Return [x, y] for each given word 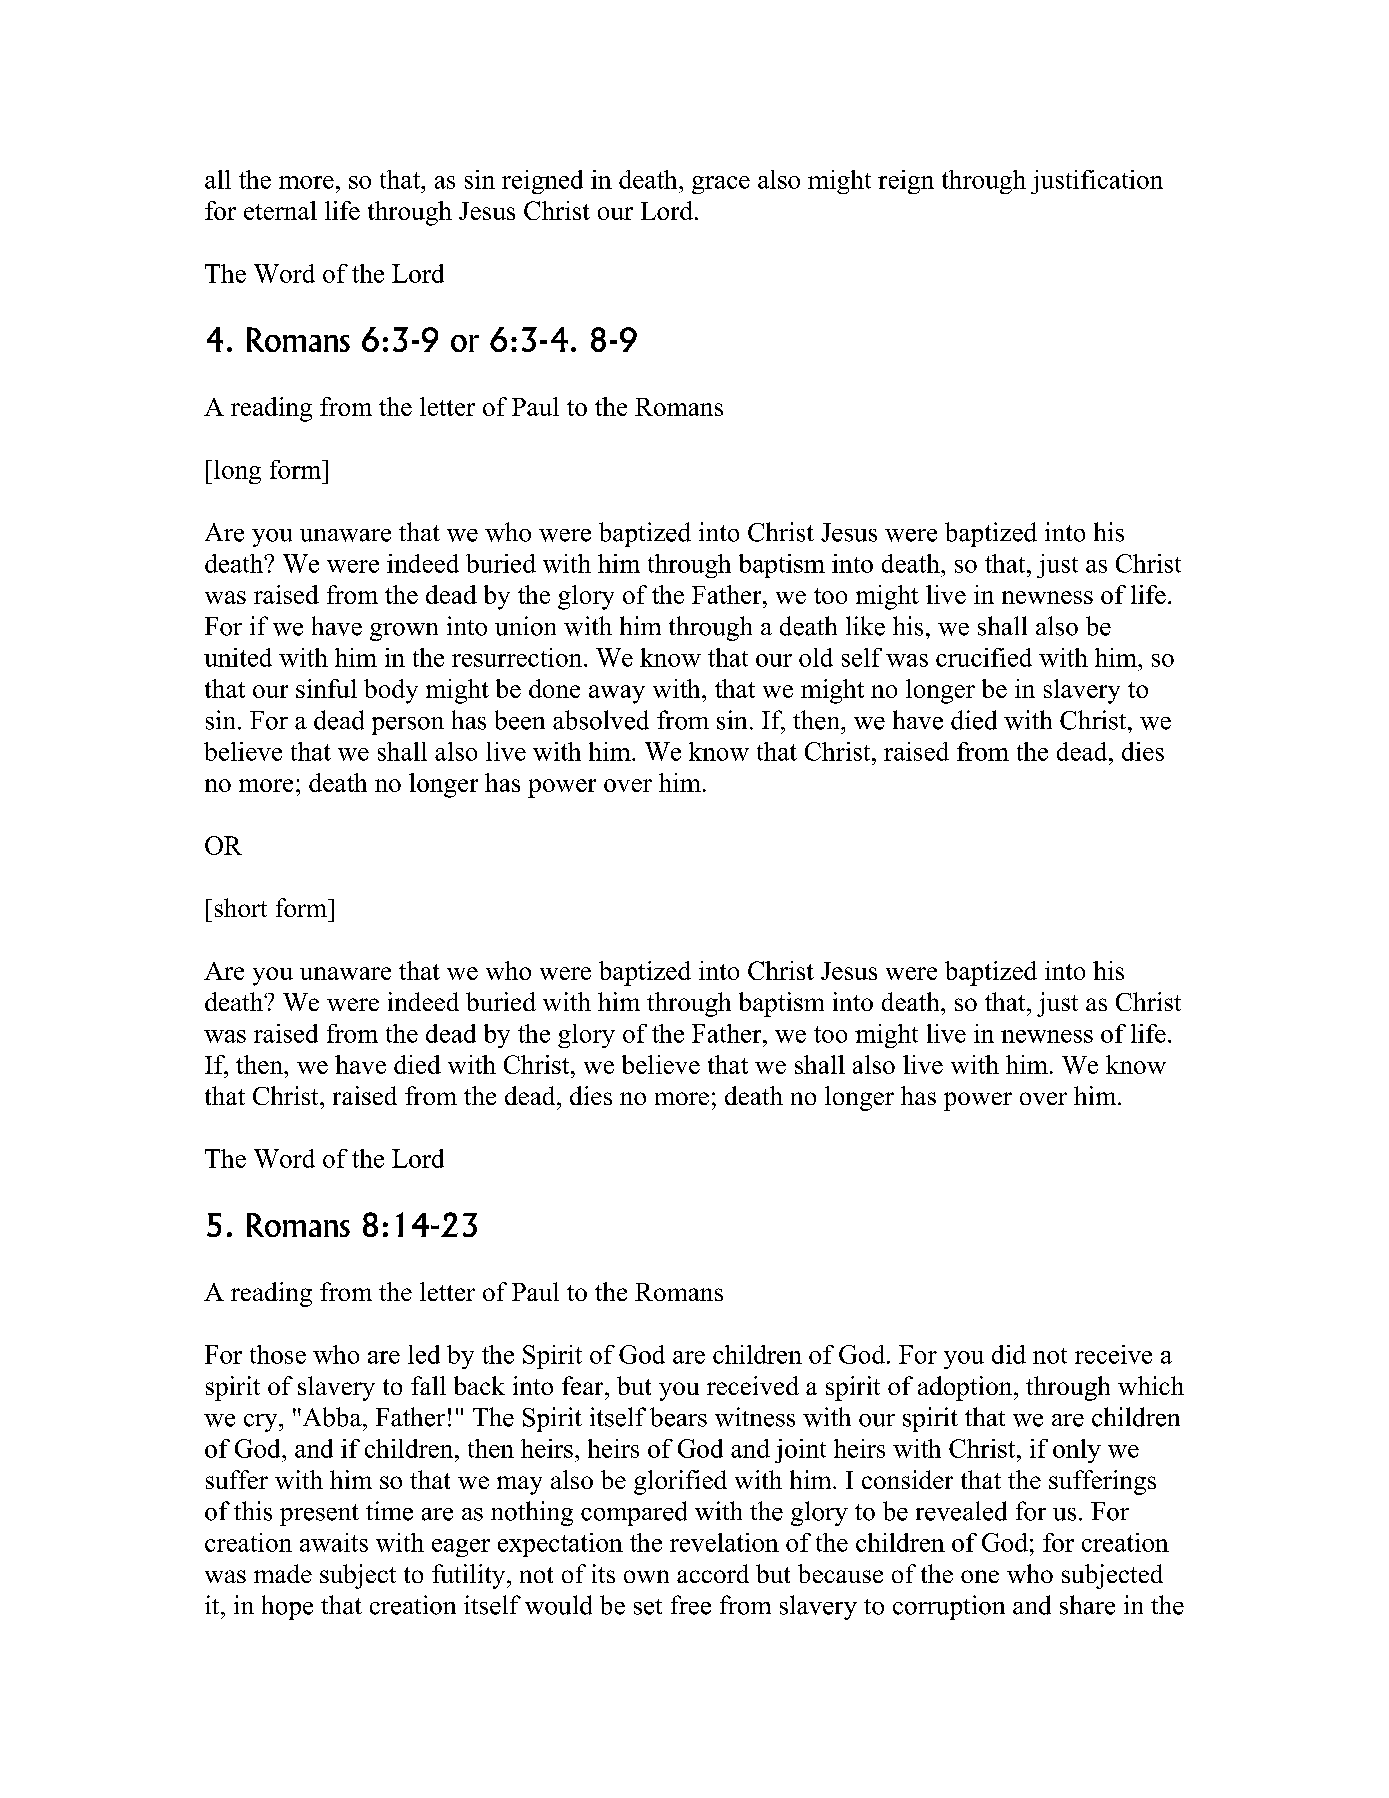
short [241, 907]
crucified [984, 657]
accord [713, 1573]
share [1087, 1605]
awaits [334, 1542]
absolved [601, 720]
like [865, 626]
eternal [280, 210]
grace [721, 185]
